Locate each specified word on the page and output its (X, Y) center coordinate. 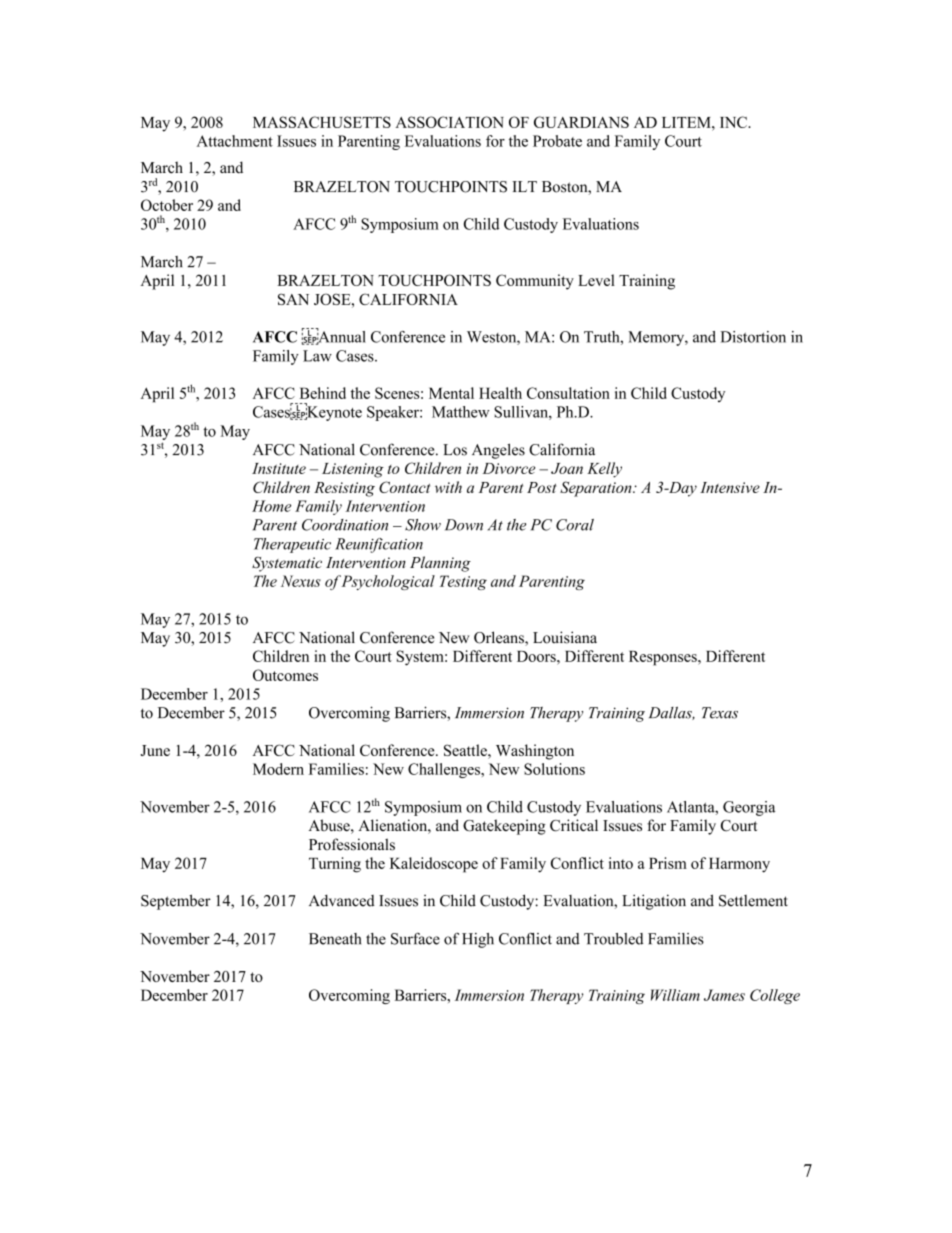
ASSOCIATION (449, 122)
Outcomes (285, 675)
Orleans (500, 638)
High (478, 940)
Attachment (235, 141)
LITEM (687, 122)
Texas (720, 713)
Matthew (461, 412)
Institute (279, 468)
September (176, 902)
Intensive (730, 487)
